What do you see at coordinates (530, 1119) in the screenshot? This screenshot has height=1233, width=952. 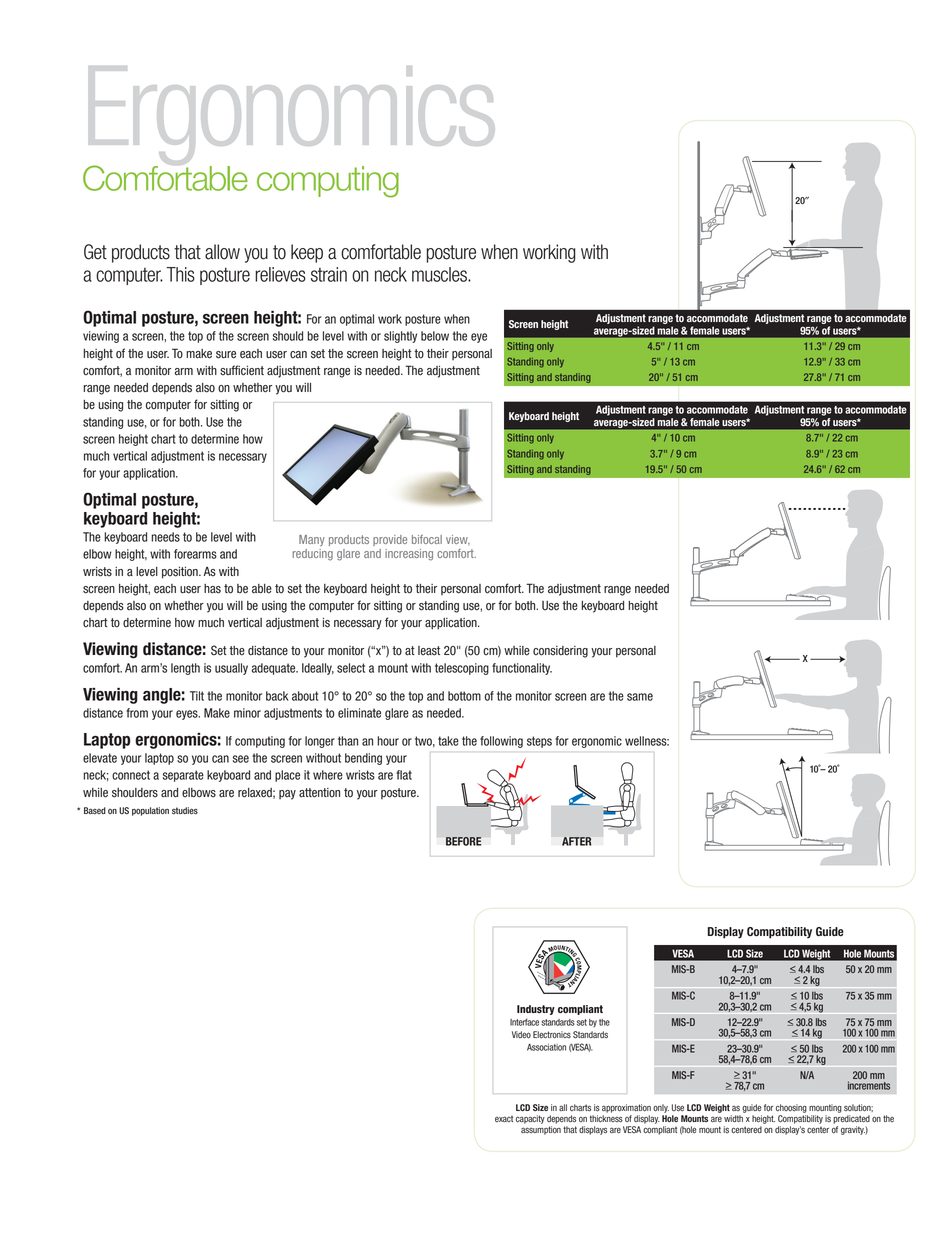 I see `capacity` at bounding box center [530, 1119].
